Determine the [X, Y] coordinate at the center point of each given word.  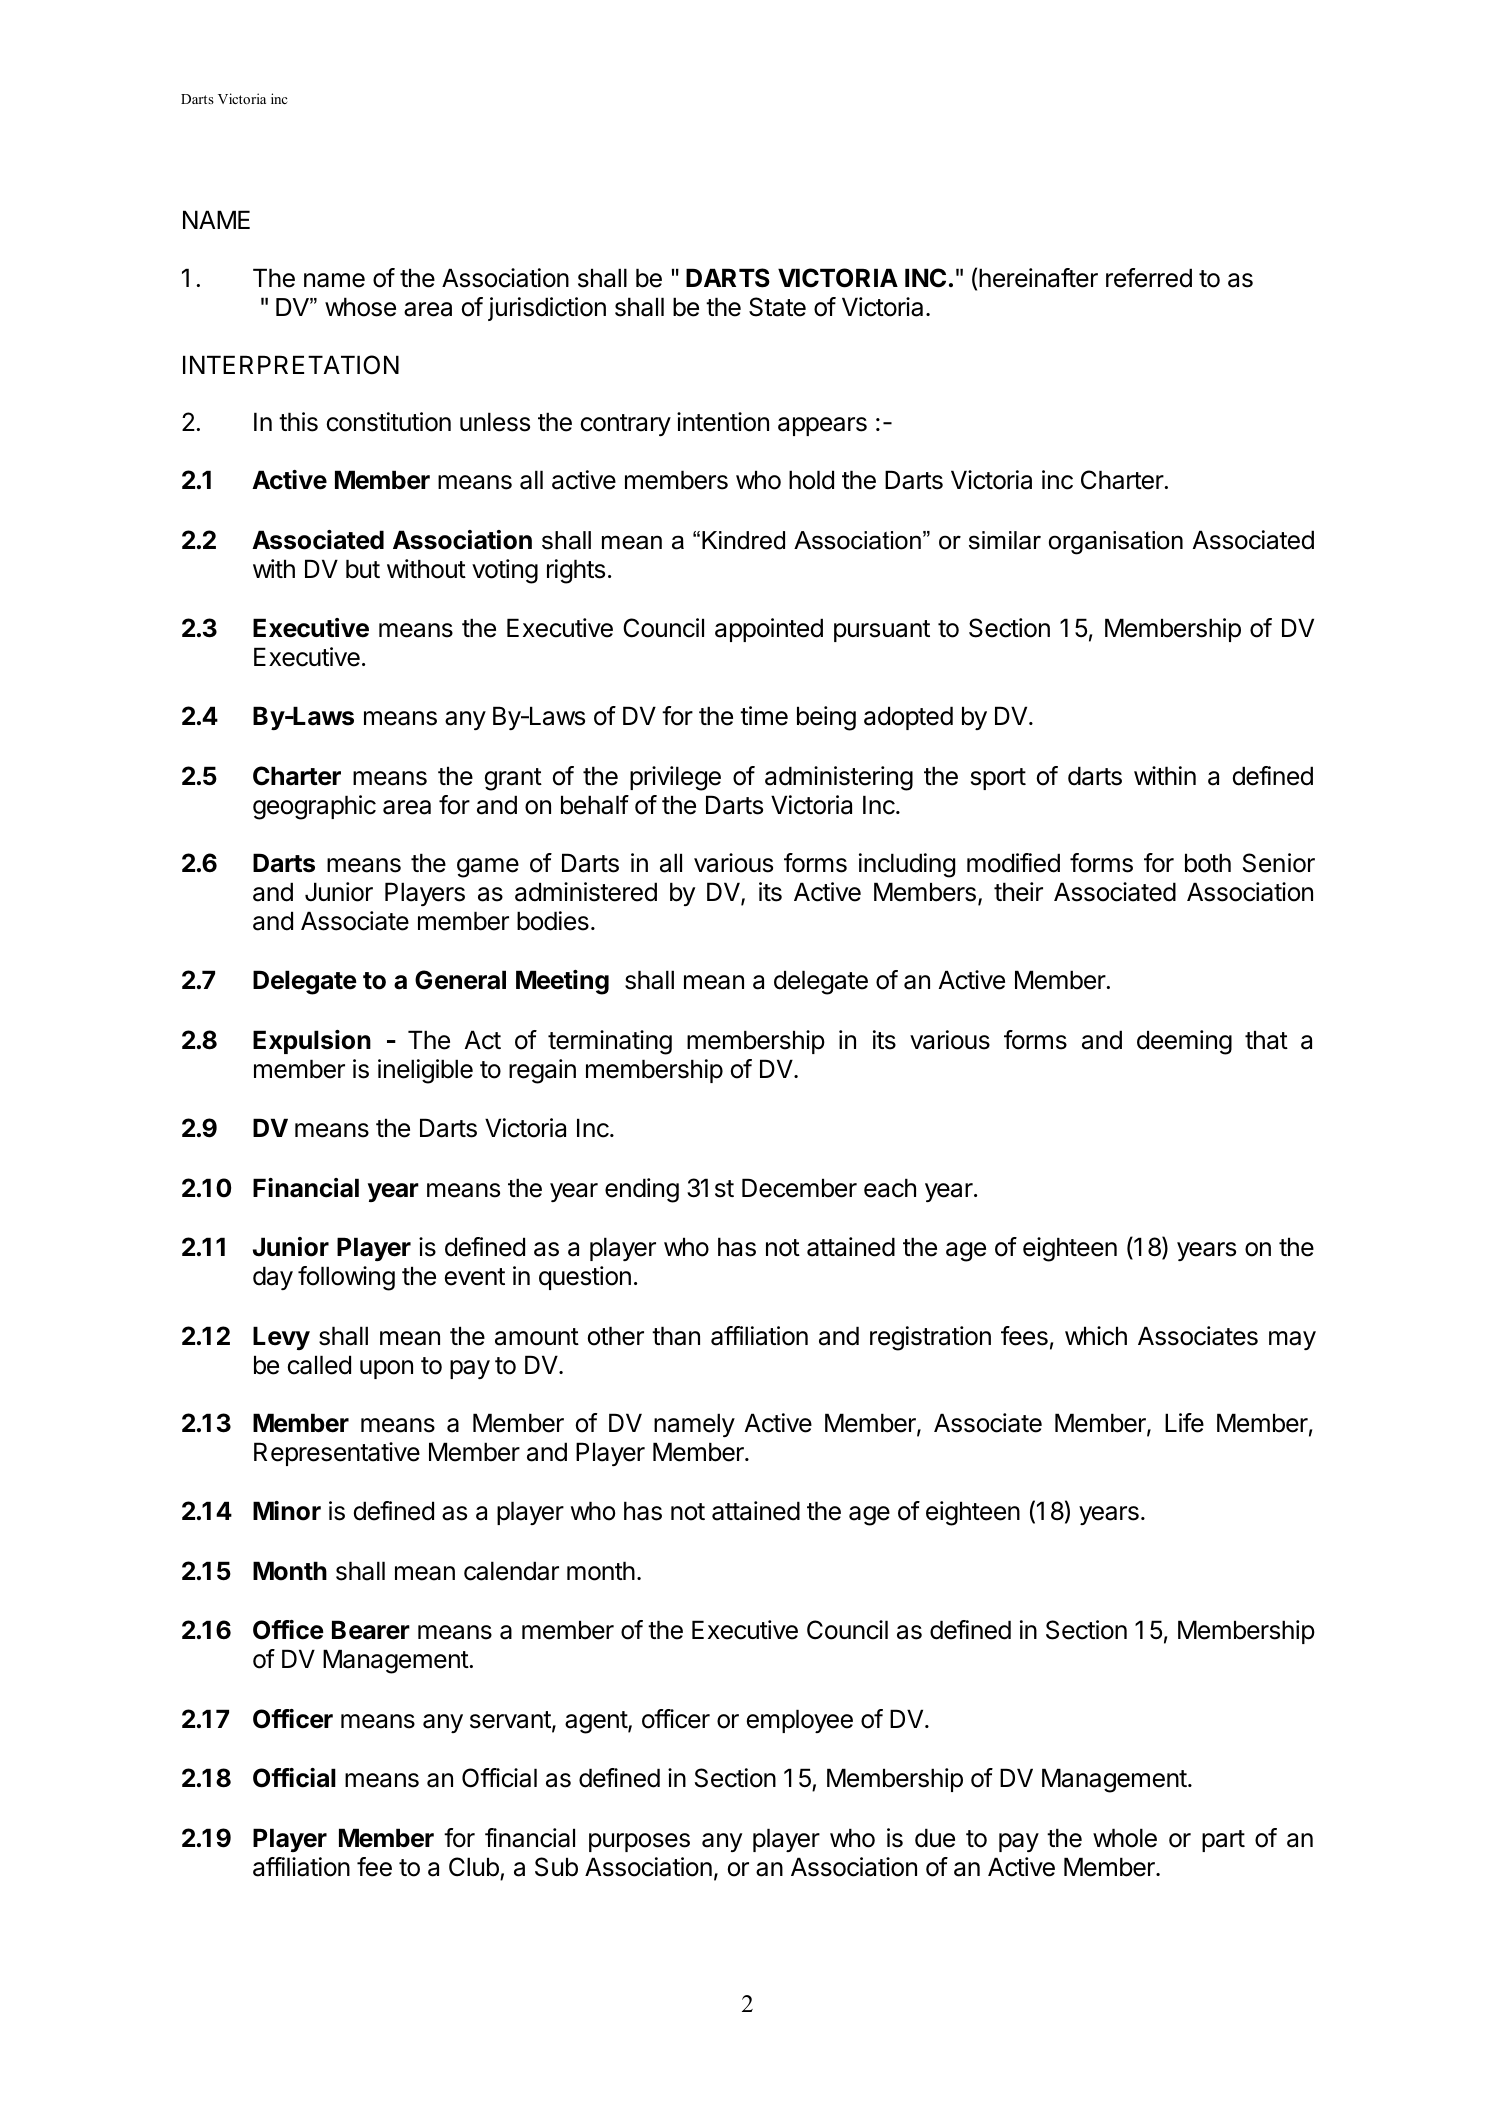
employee [800, 1721]
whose [360, 307]
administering [839, 778]
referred [1149, 278]
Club [474, 1867]
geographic [314, 807]
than [676, 1336]
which [1096, 1336]
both [1208, 863]
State [777, 307]
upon [386, 1369]
